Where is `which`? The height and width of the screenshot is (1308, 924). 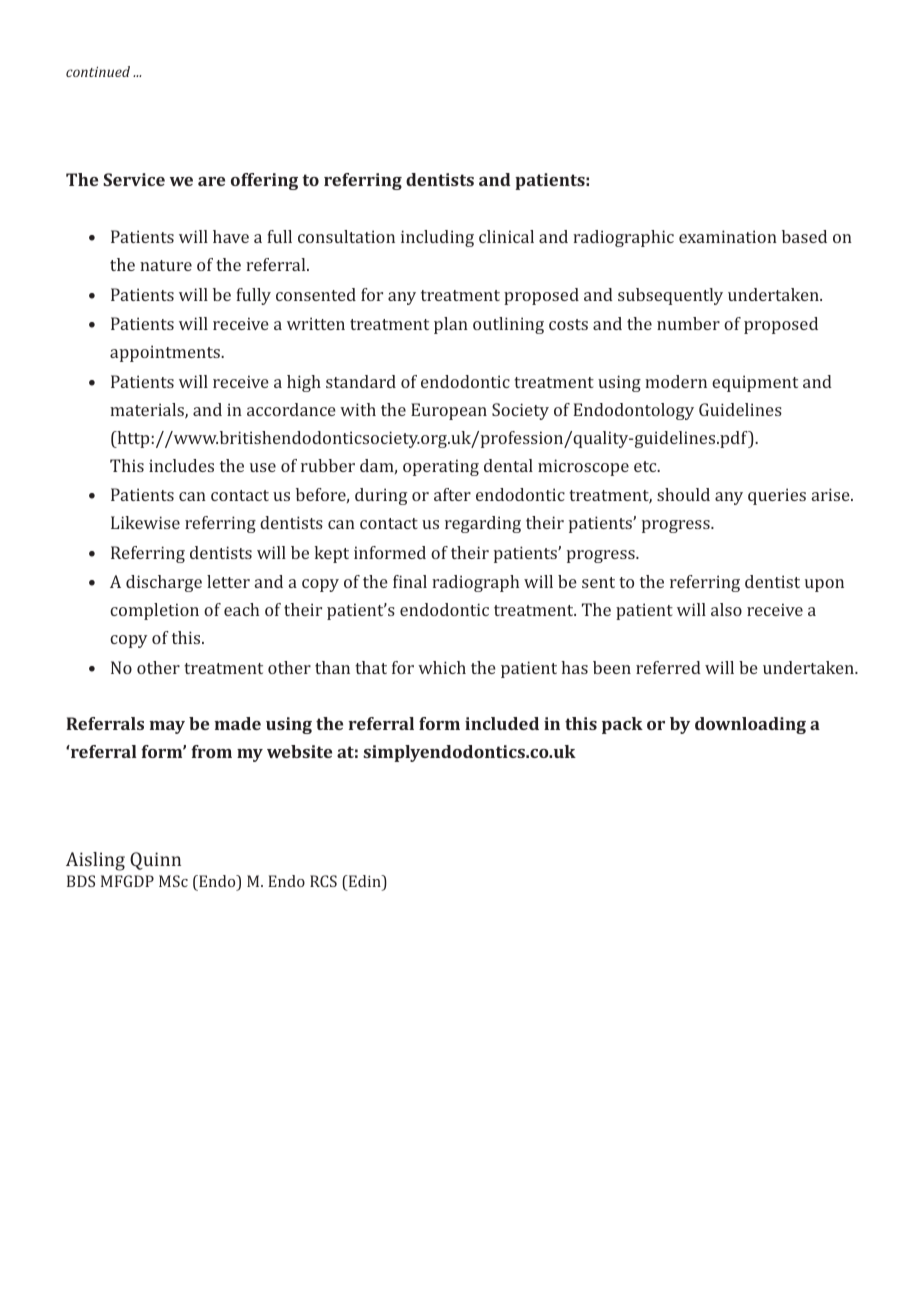
which is located at coordinates (442, 667).
